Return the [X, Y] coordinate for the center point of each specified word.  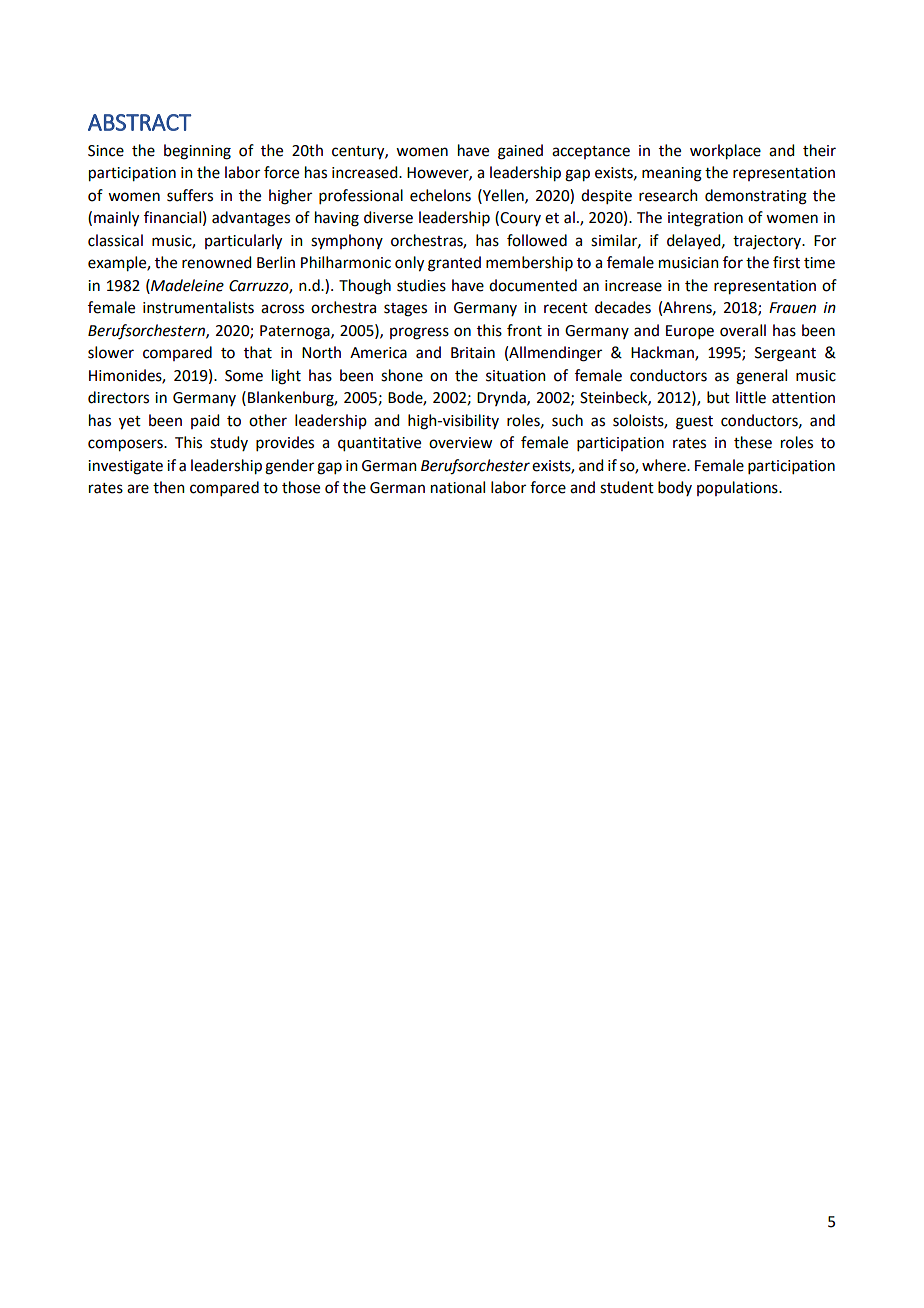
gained [520, 152]
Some [244, 376]
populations [738, 488]
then [169, 487]
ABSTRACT [140, 122]
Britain [473, 353]
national [458, 487]
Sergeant [785, 354]
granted [454, 264]
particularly [243, 242]
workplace [725, 152]
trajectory [768, 242]
